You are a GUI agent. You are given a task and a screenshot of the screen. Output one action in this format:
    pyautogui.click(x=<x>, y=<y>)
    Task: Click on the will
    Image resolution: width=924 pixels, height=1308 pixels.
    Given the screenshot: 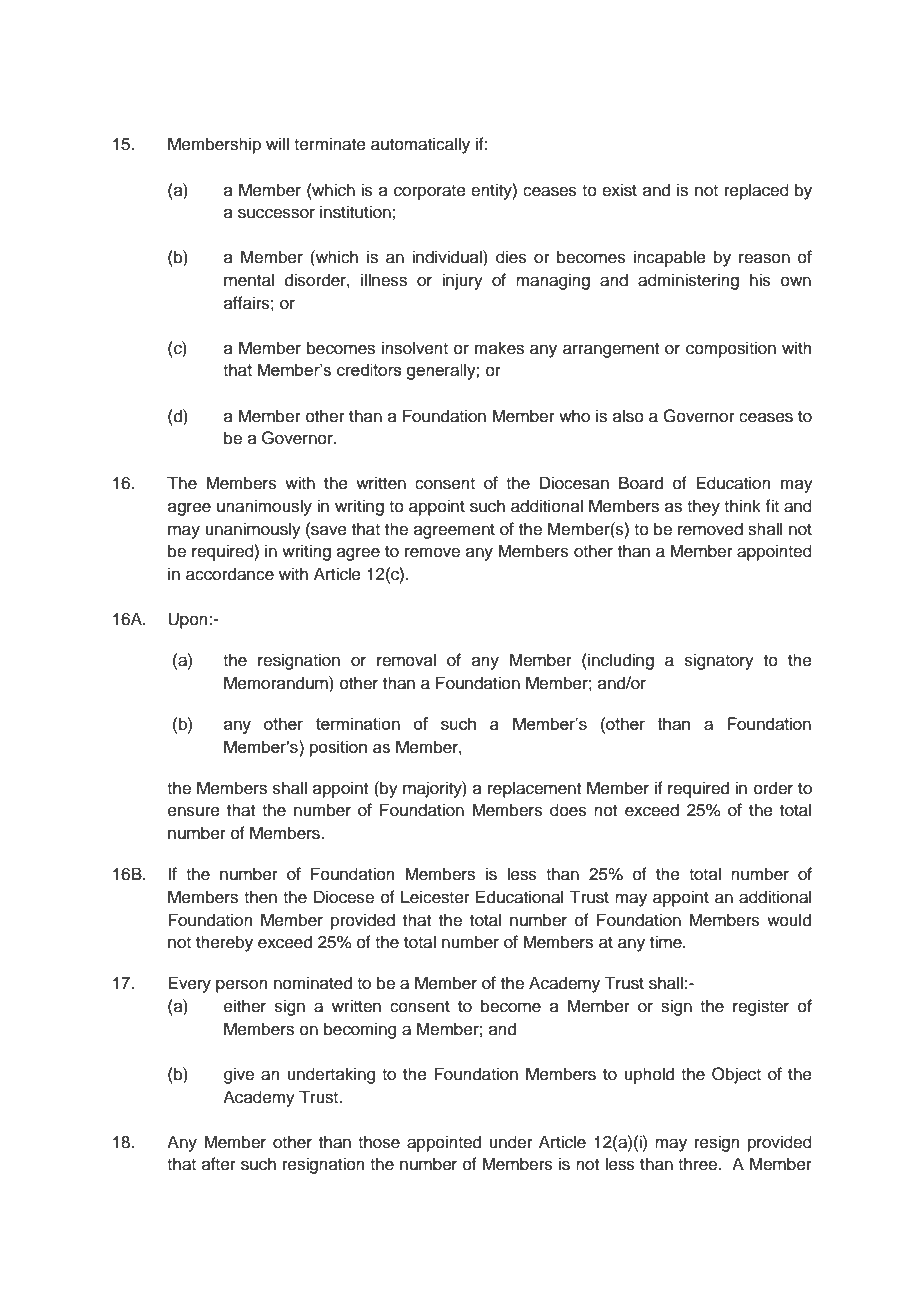 What is the action you would take?
    pyautogui.click(x=277, y=143)
